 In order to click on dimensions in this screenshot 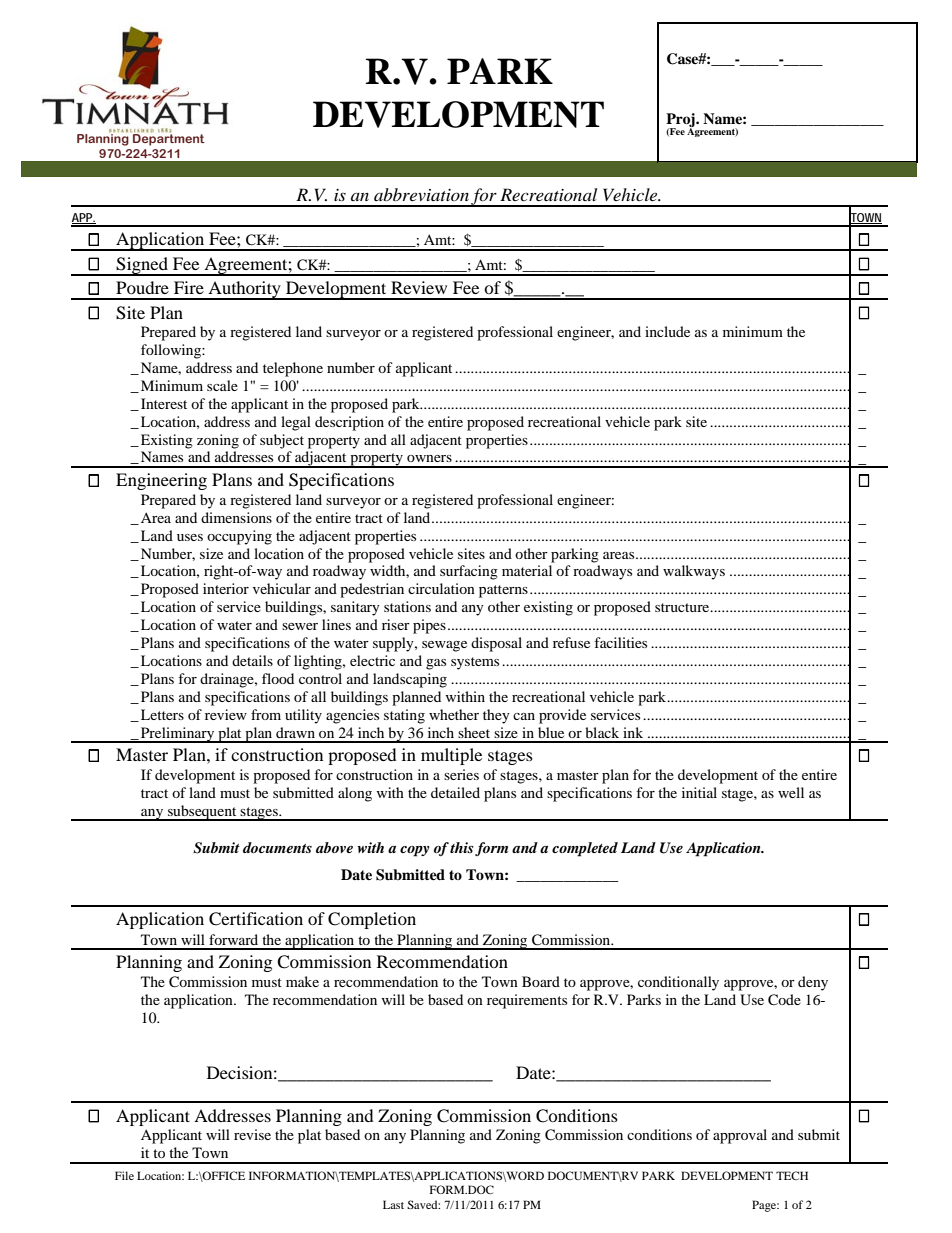, I will do `click(236, 517)`.
